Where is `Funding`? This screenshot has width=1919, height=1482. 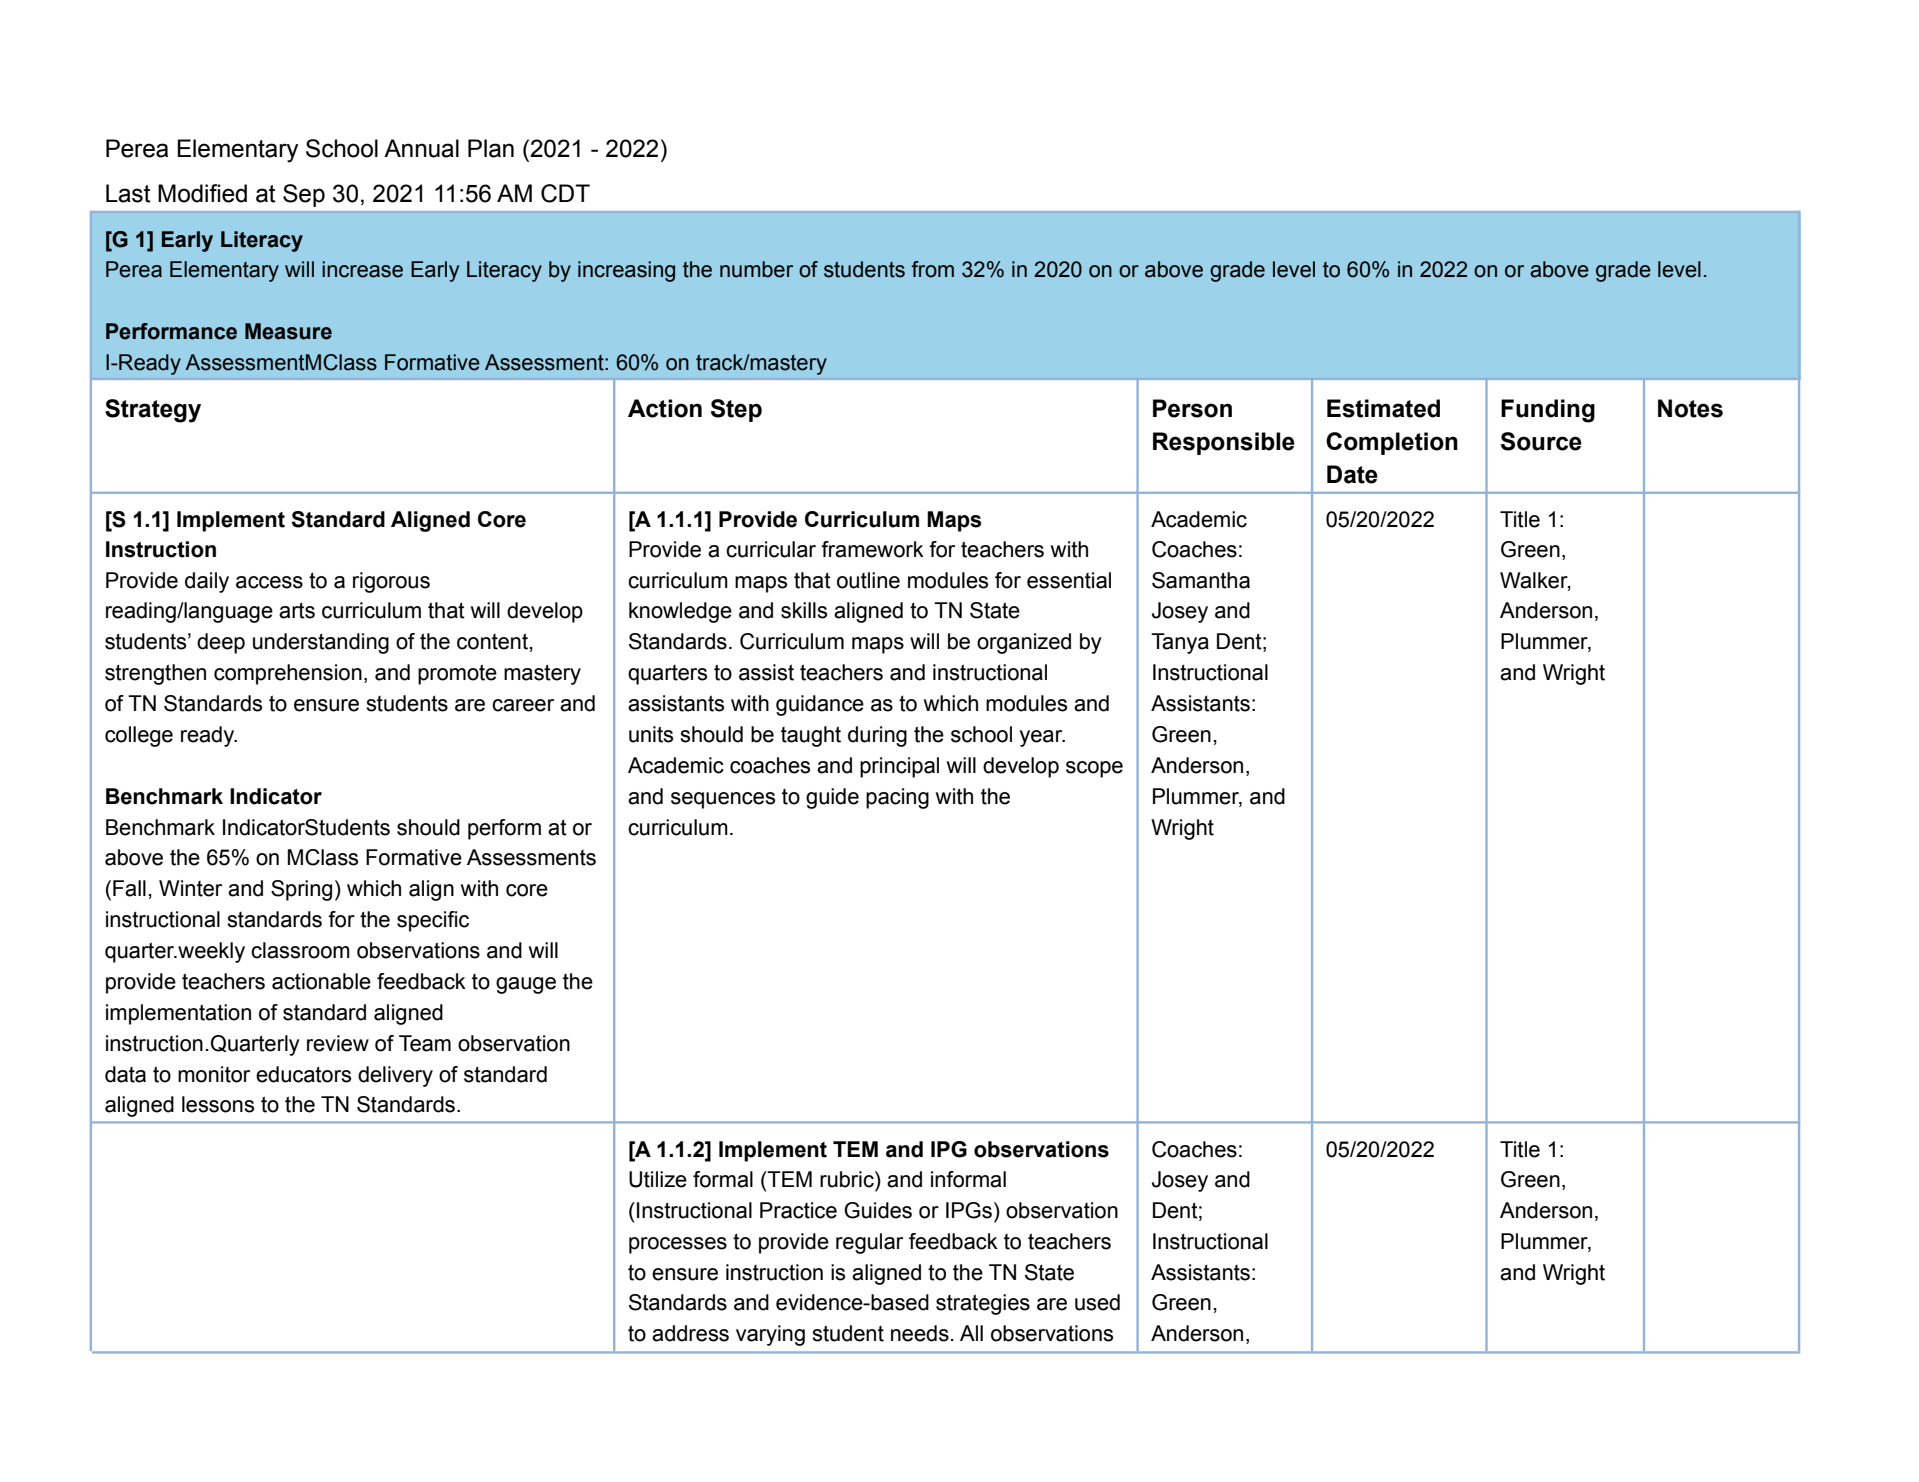 Funding is located at coordinates (1548, 411).
